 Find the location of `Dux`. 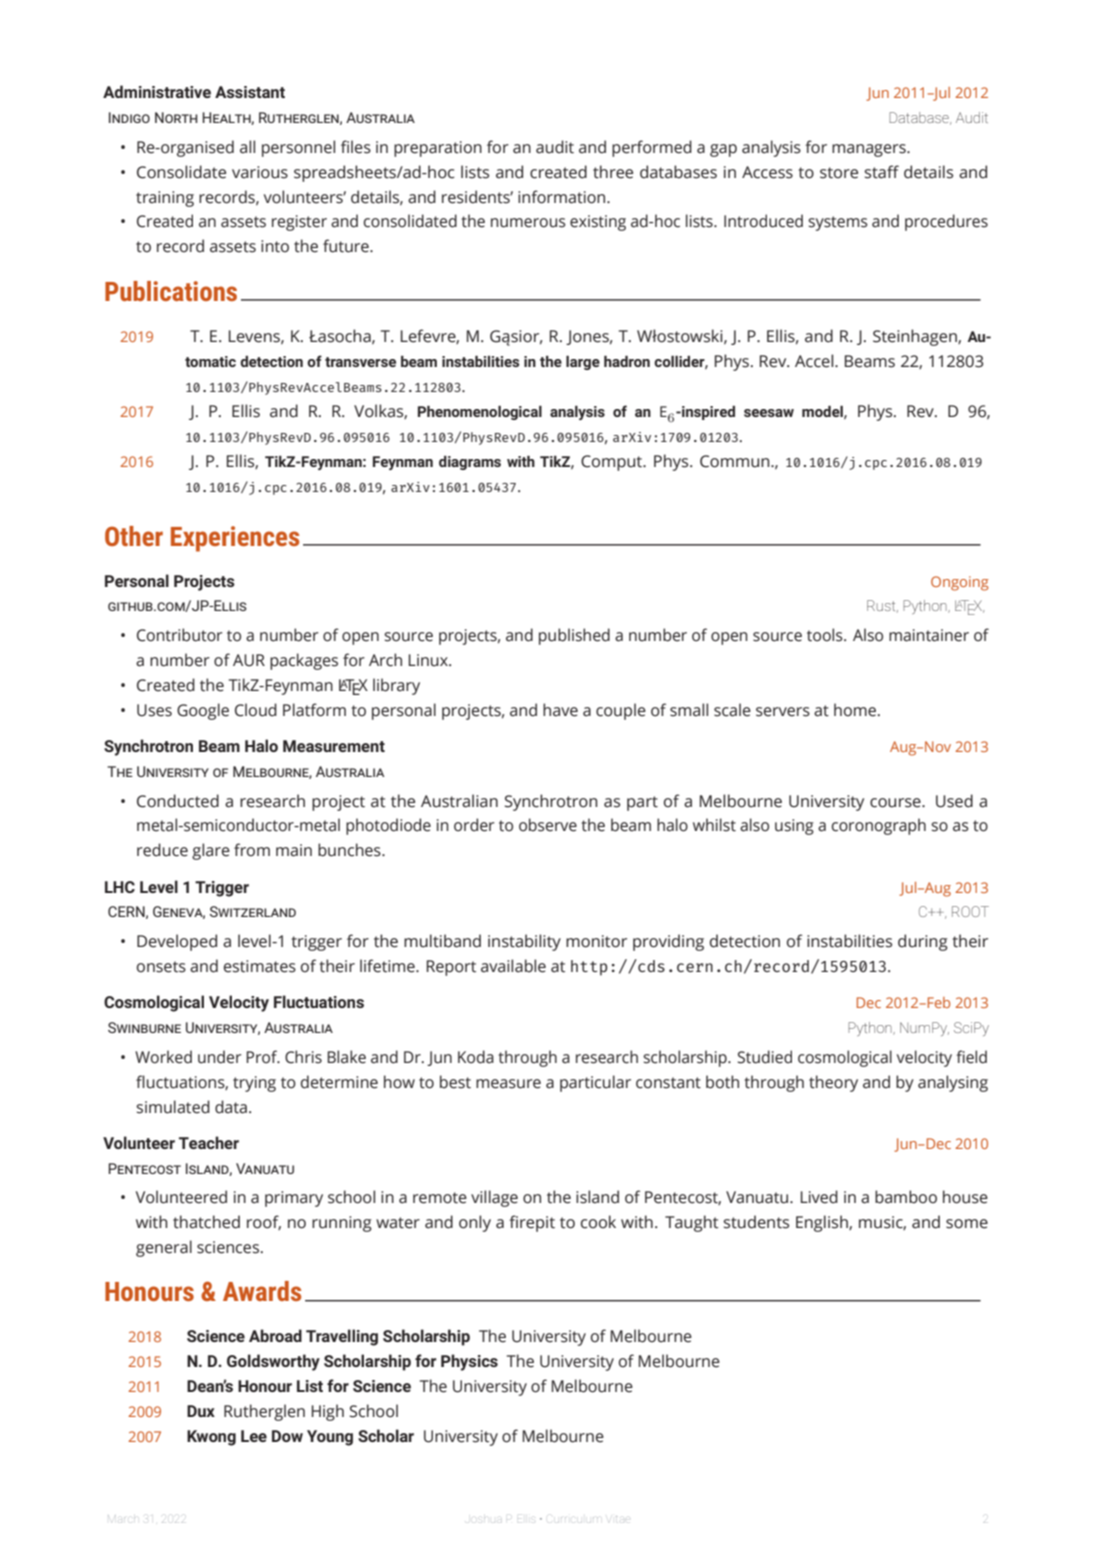

Dux is located at coordinates (201, 1411).
